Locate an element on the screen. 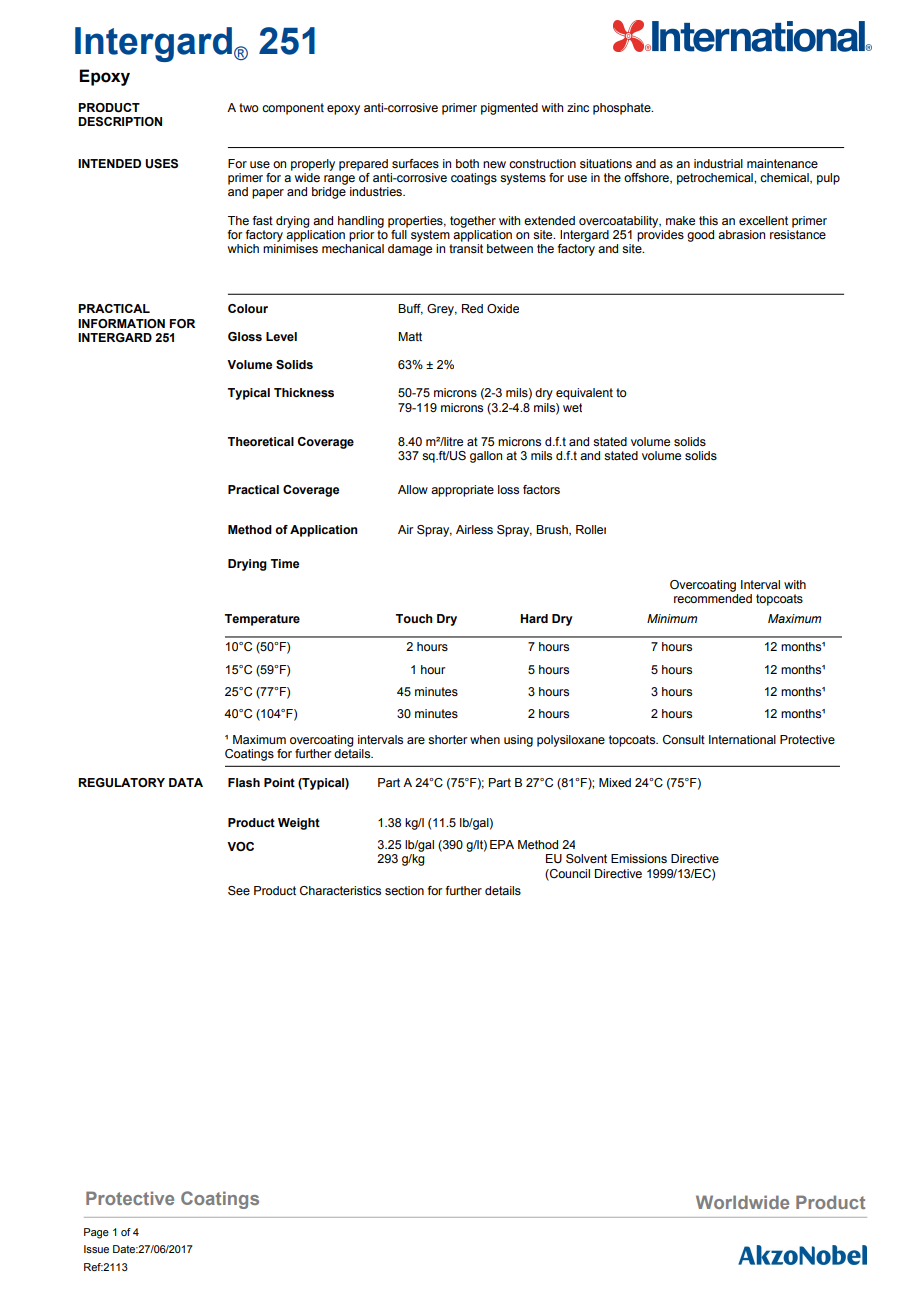  Emissions is located at coordinates (639, 858).
